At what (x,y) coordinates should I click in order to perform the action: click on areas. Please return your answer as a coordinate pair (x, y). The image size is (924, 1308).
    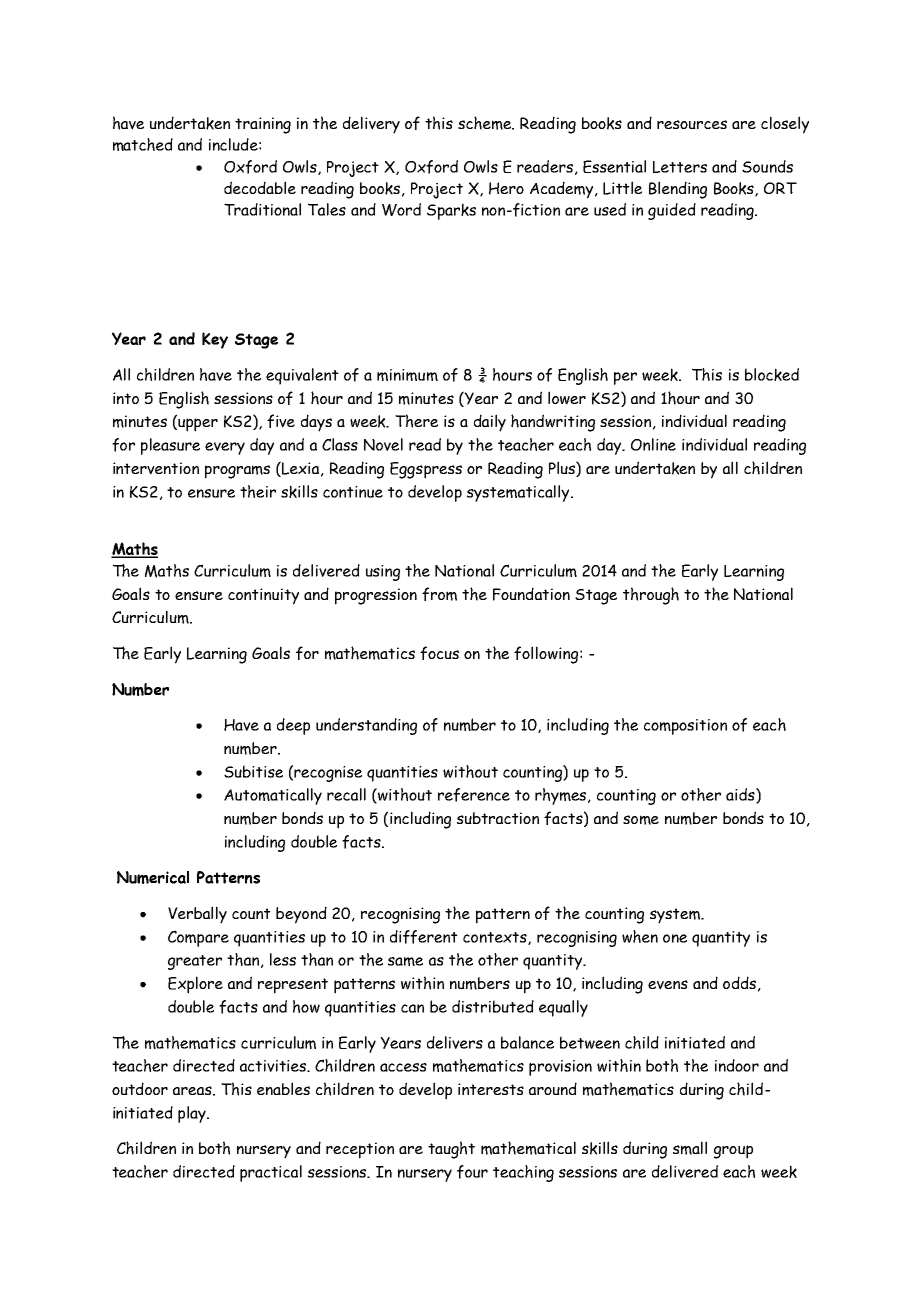
    Looking at the image, I should click on (193, 1091).
